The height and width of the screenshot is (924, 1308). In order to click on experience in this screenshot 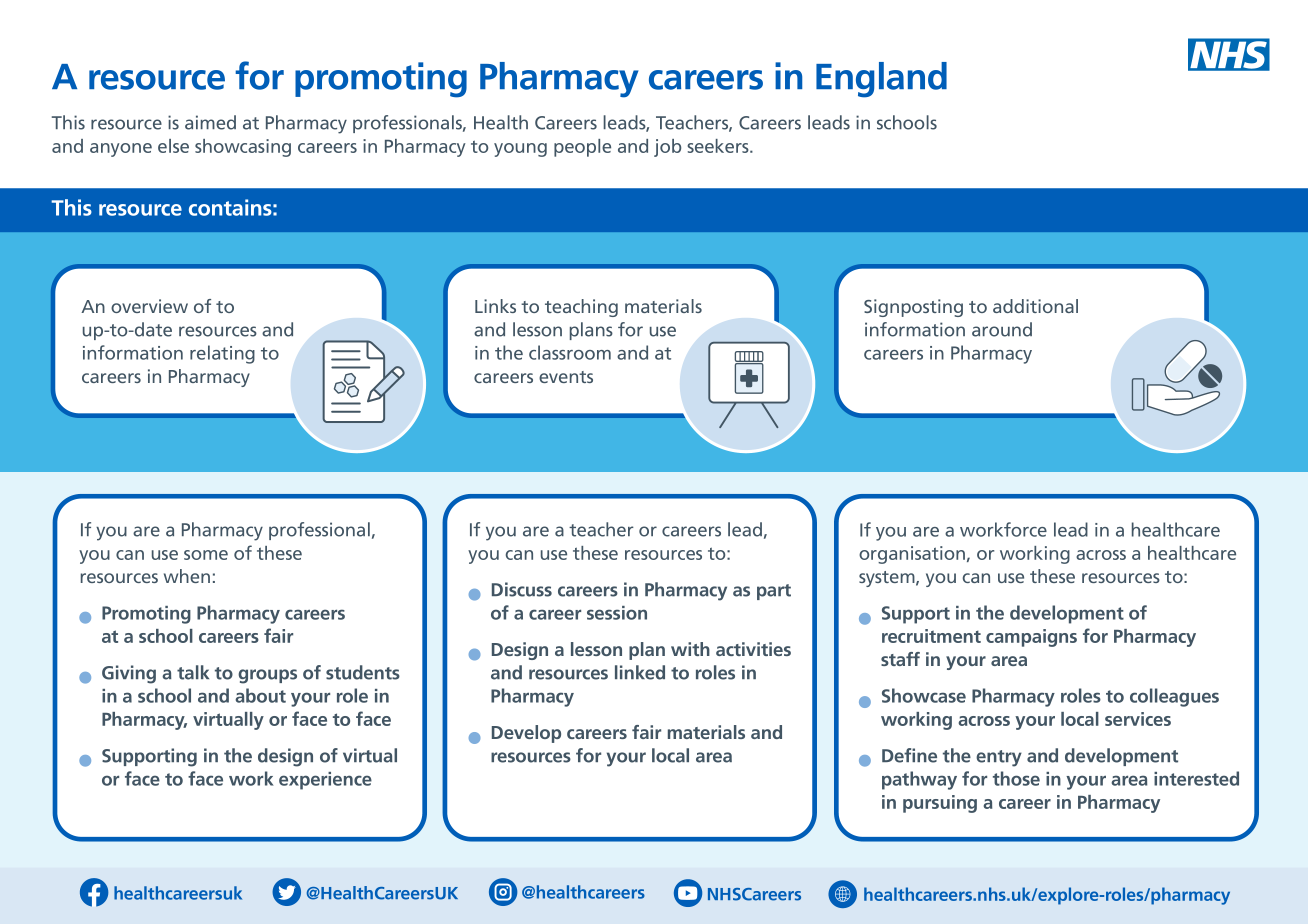, I will do `click(325, 781)`.
